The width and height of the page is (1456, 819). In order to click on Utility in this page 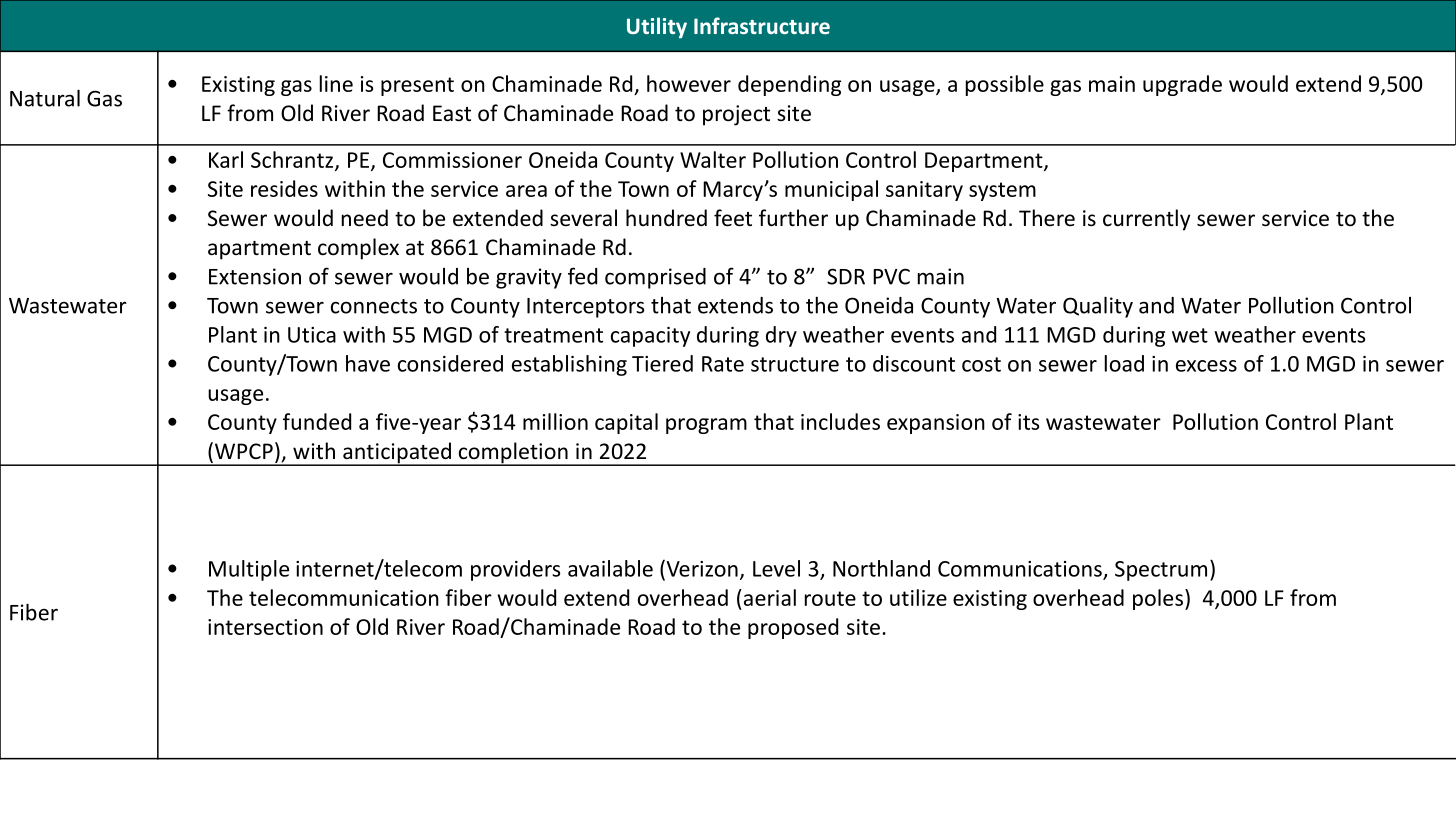, I will do `click(657, 28)`.
